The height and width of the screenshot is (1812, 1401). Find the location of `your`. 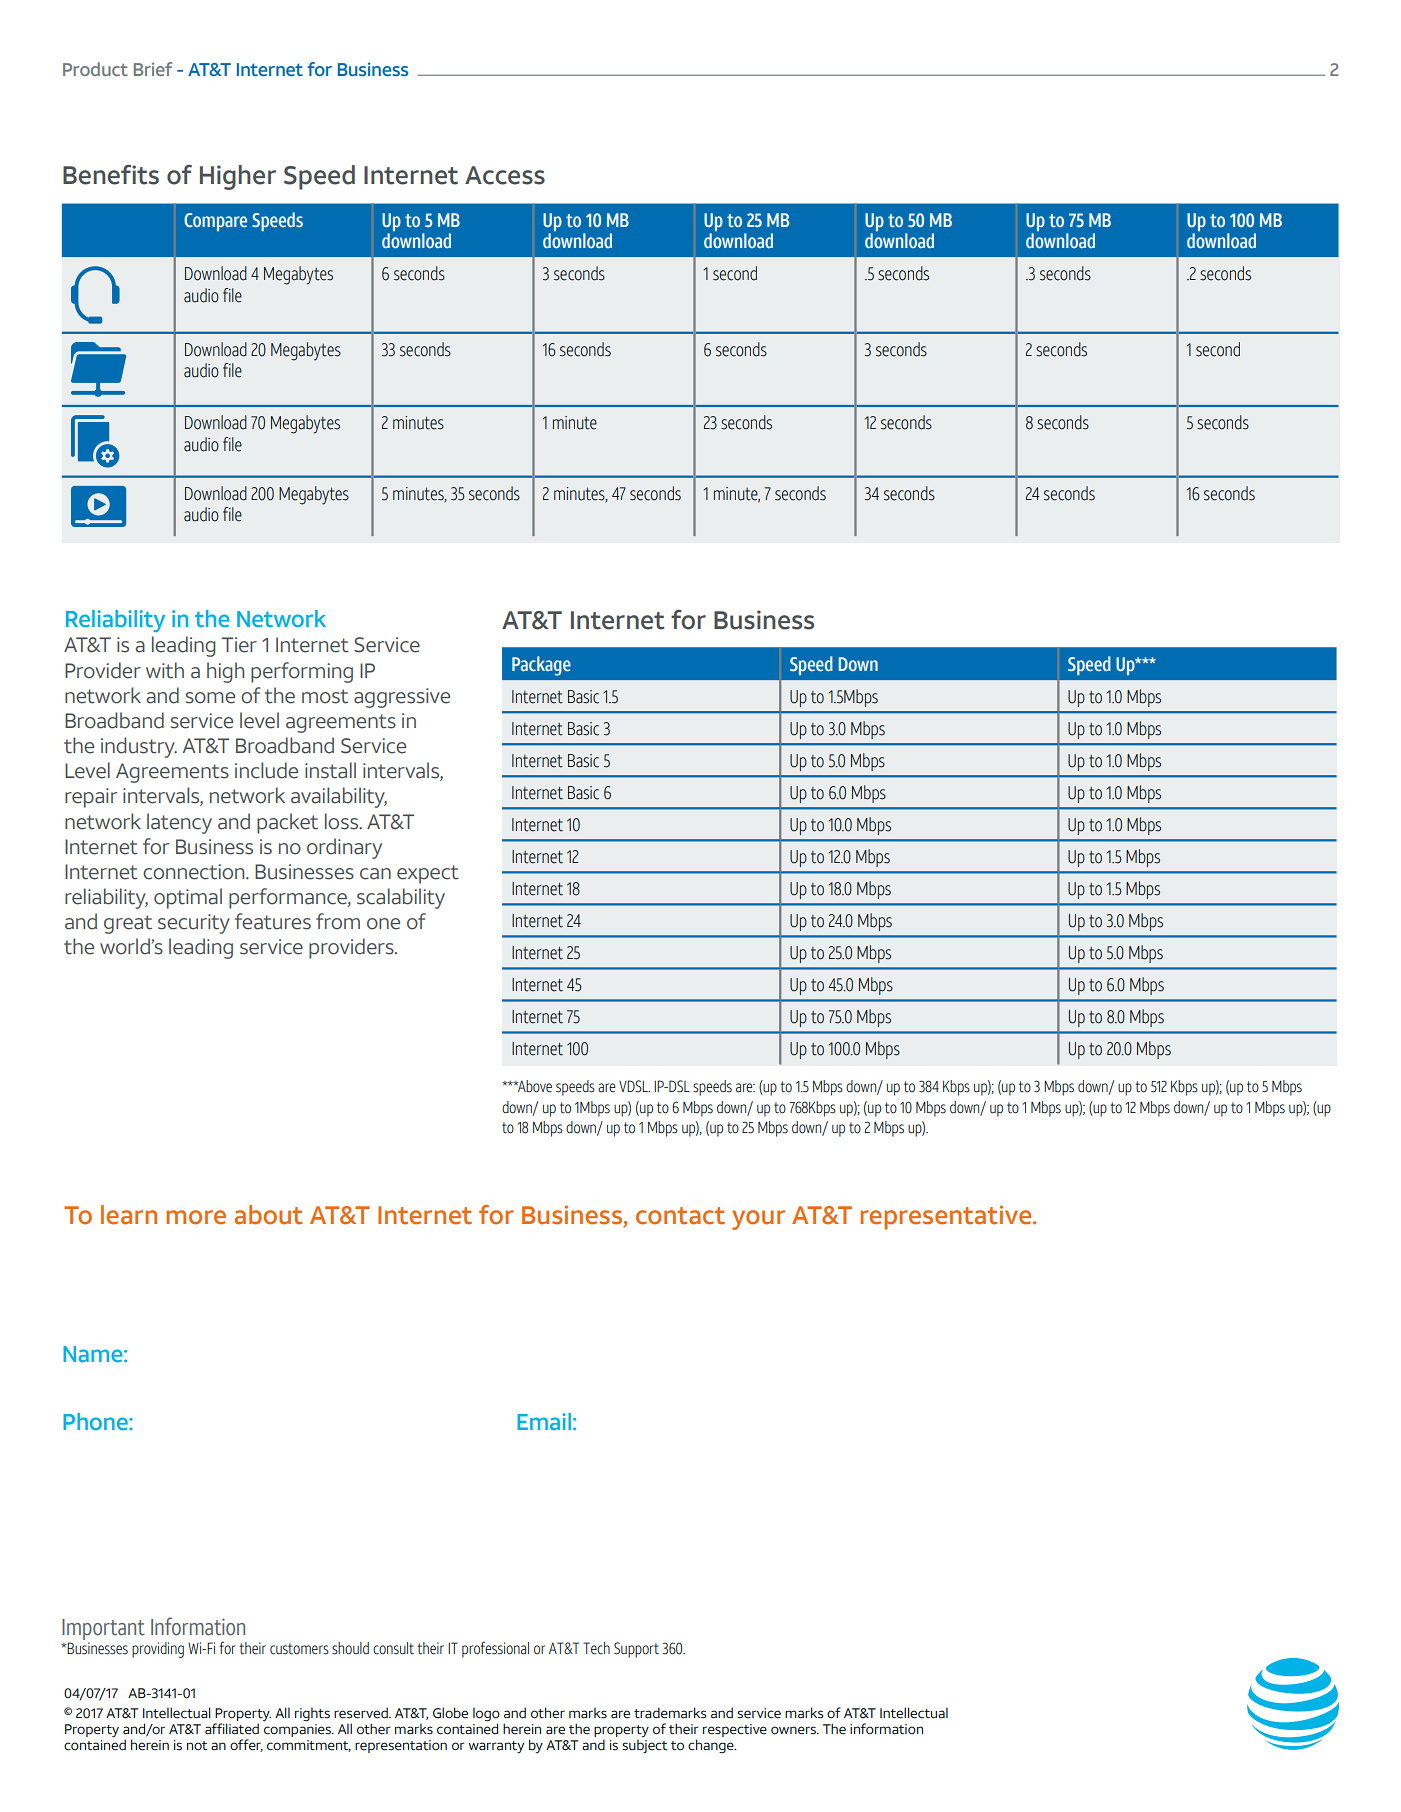

your is located at coordinates (758, 1220).
